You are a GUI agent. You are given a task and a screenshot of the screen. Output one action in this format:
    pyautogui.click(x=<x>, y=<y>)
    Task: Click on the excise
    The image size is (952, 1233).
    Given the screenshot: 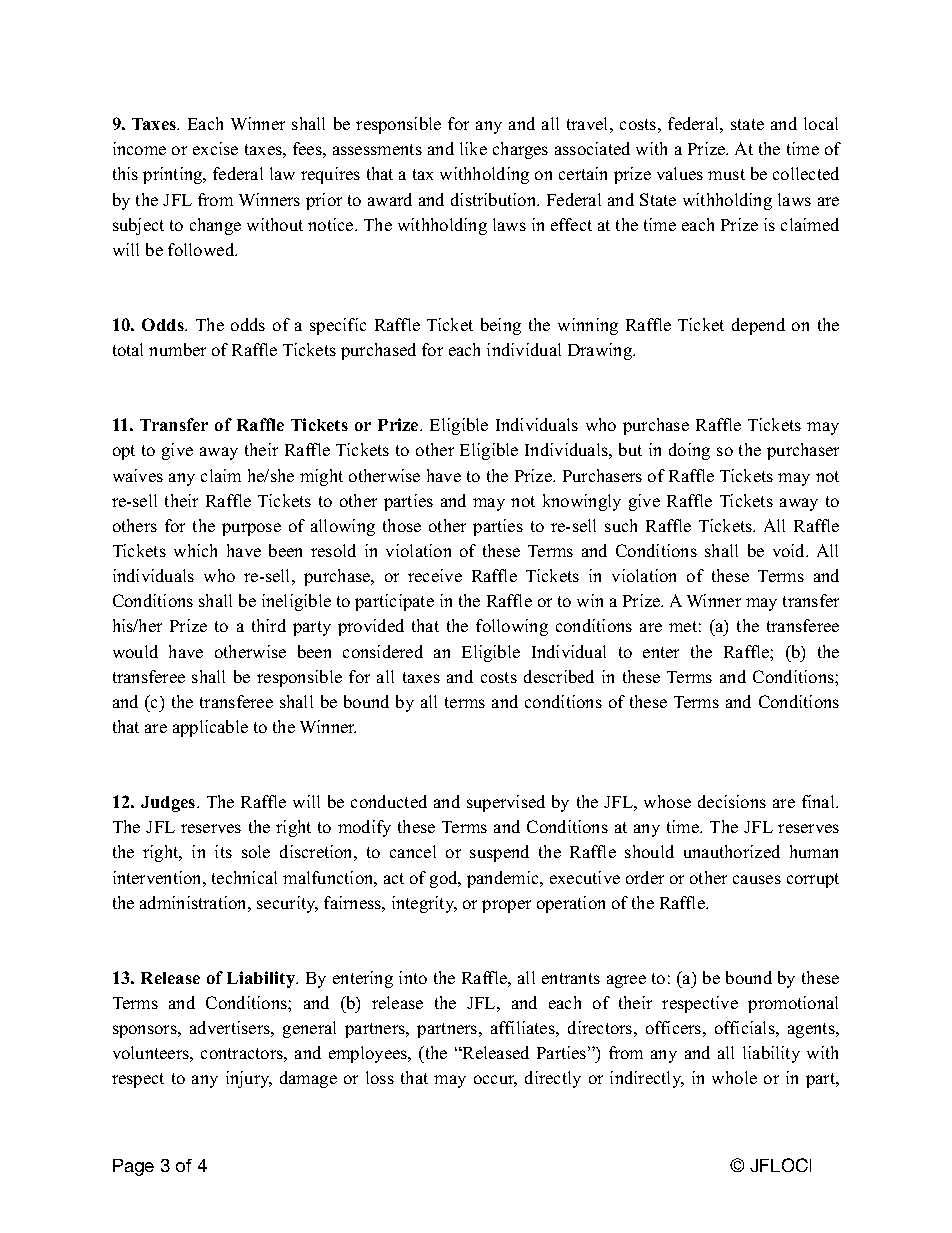 What is the action you would take?
    pyautogui.click(x=215, y=148)
